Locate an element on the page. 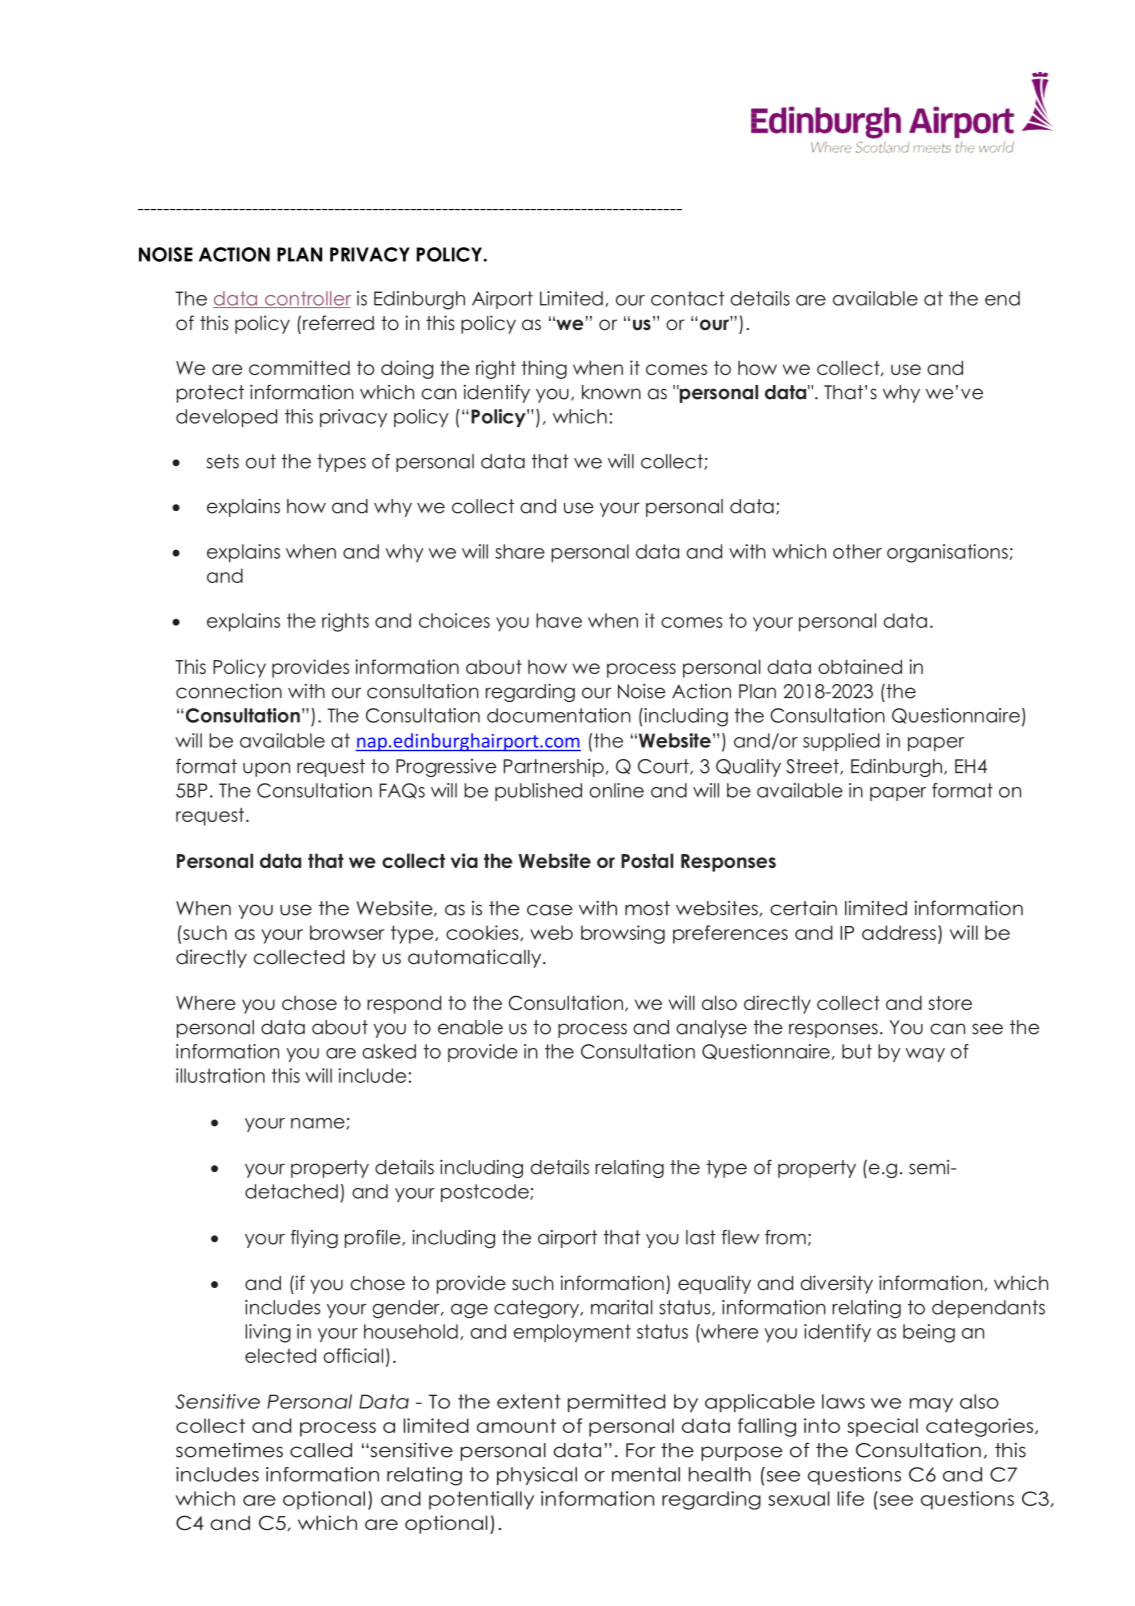 This page has height=1606, width=1135. browser is located at coordinates (347, 932).
